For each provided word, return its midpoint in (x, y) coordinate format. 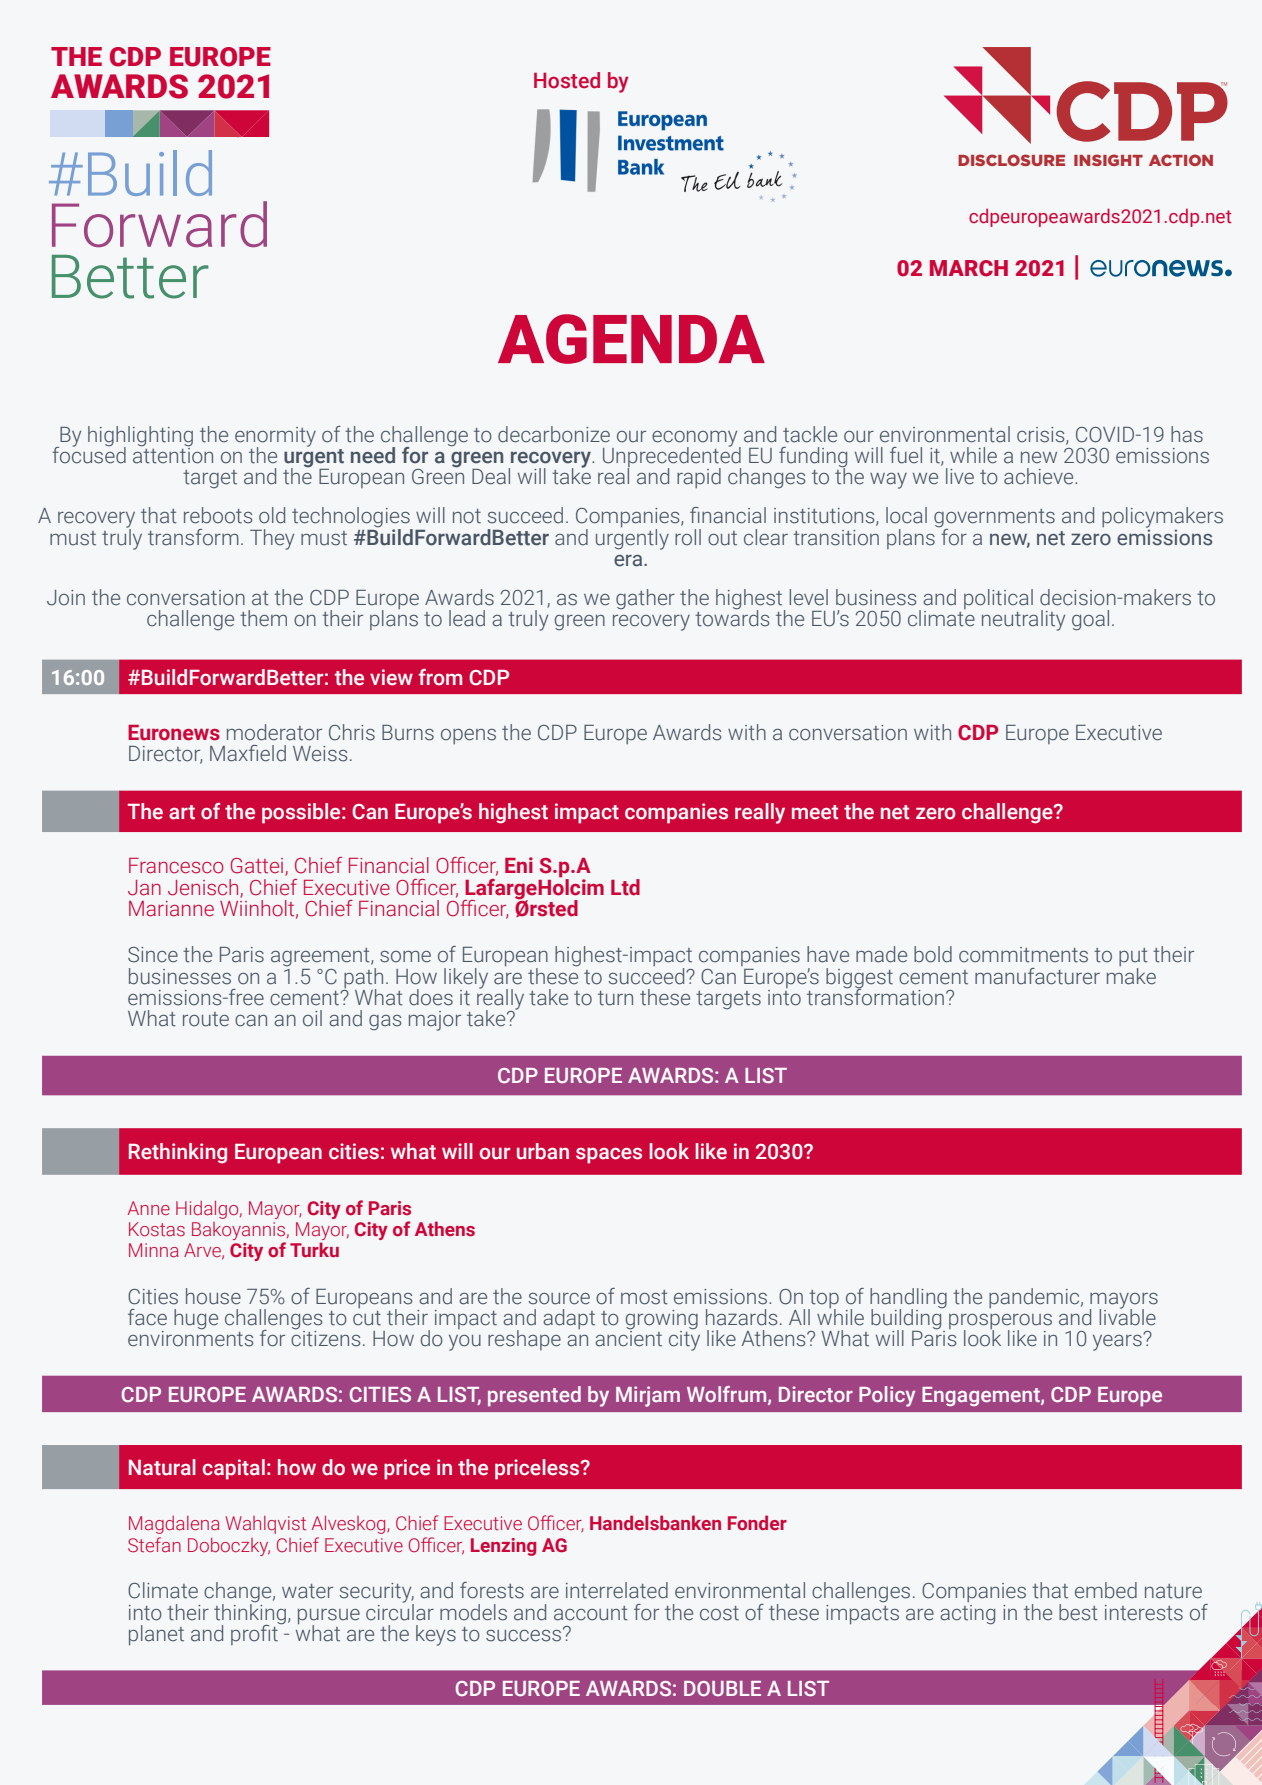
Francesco (176, 866)
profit (255, 1633)
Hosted (567, 80)
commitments (1023, 955)
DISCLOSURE (1011, 160)
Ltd (625, 887)
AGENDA (631, 339)
